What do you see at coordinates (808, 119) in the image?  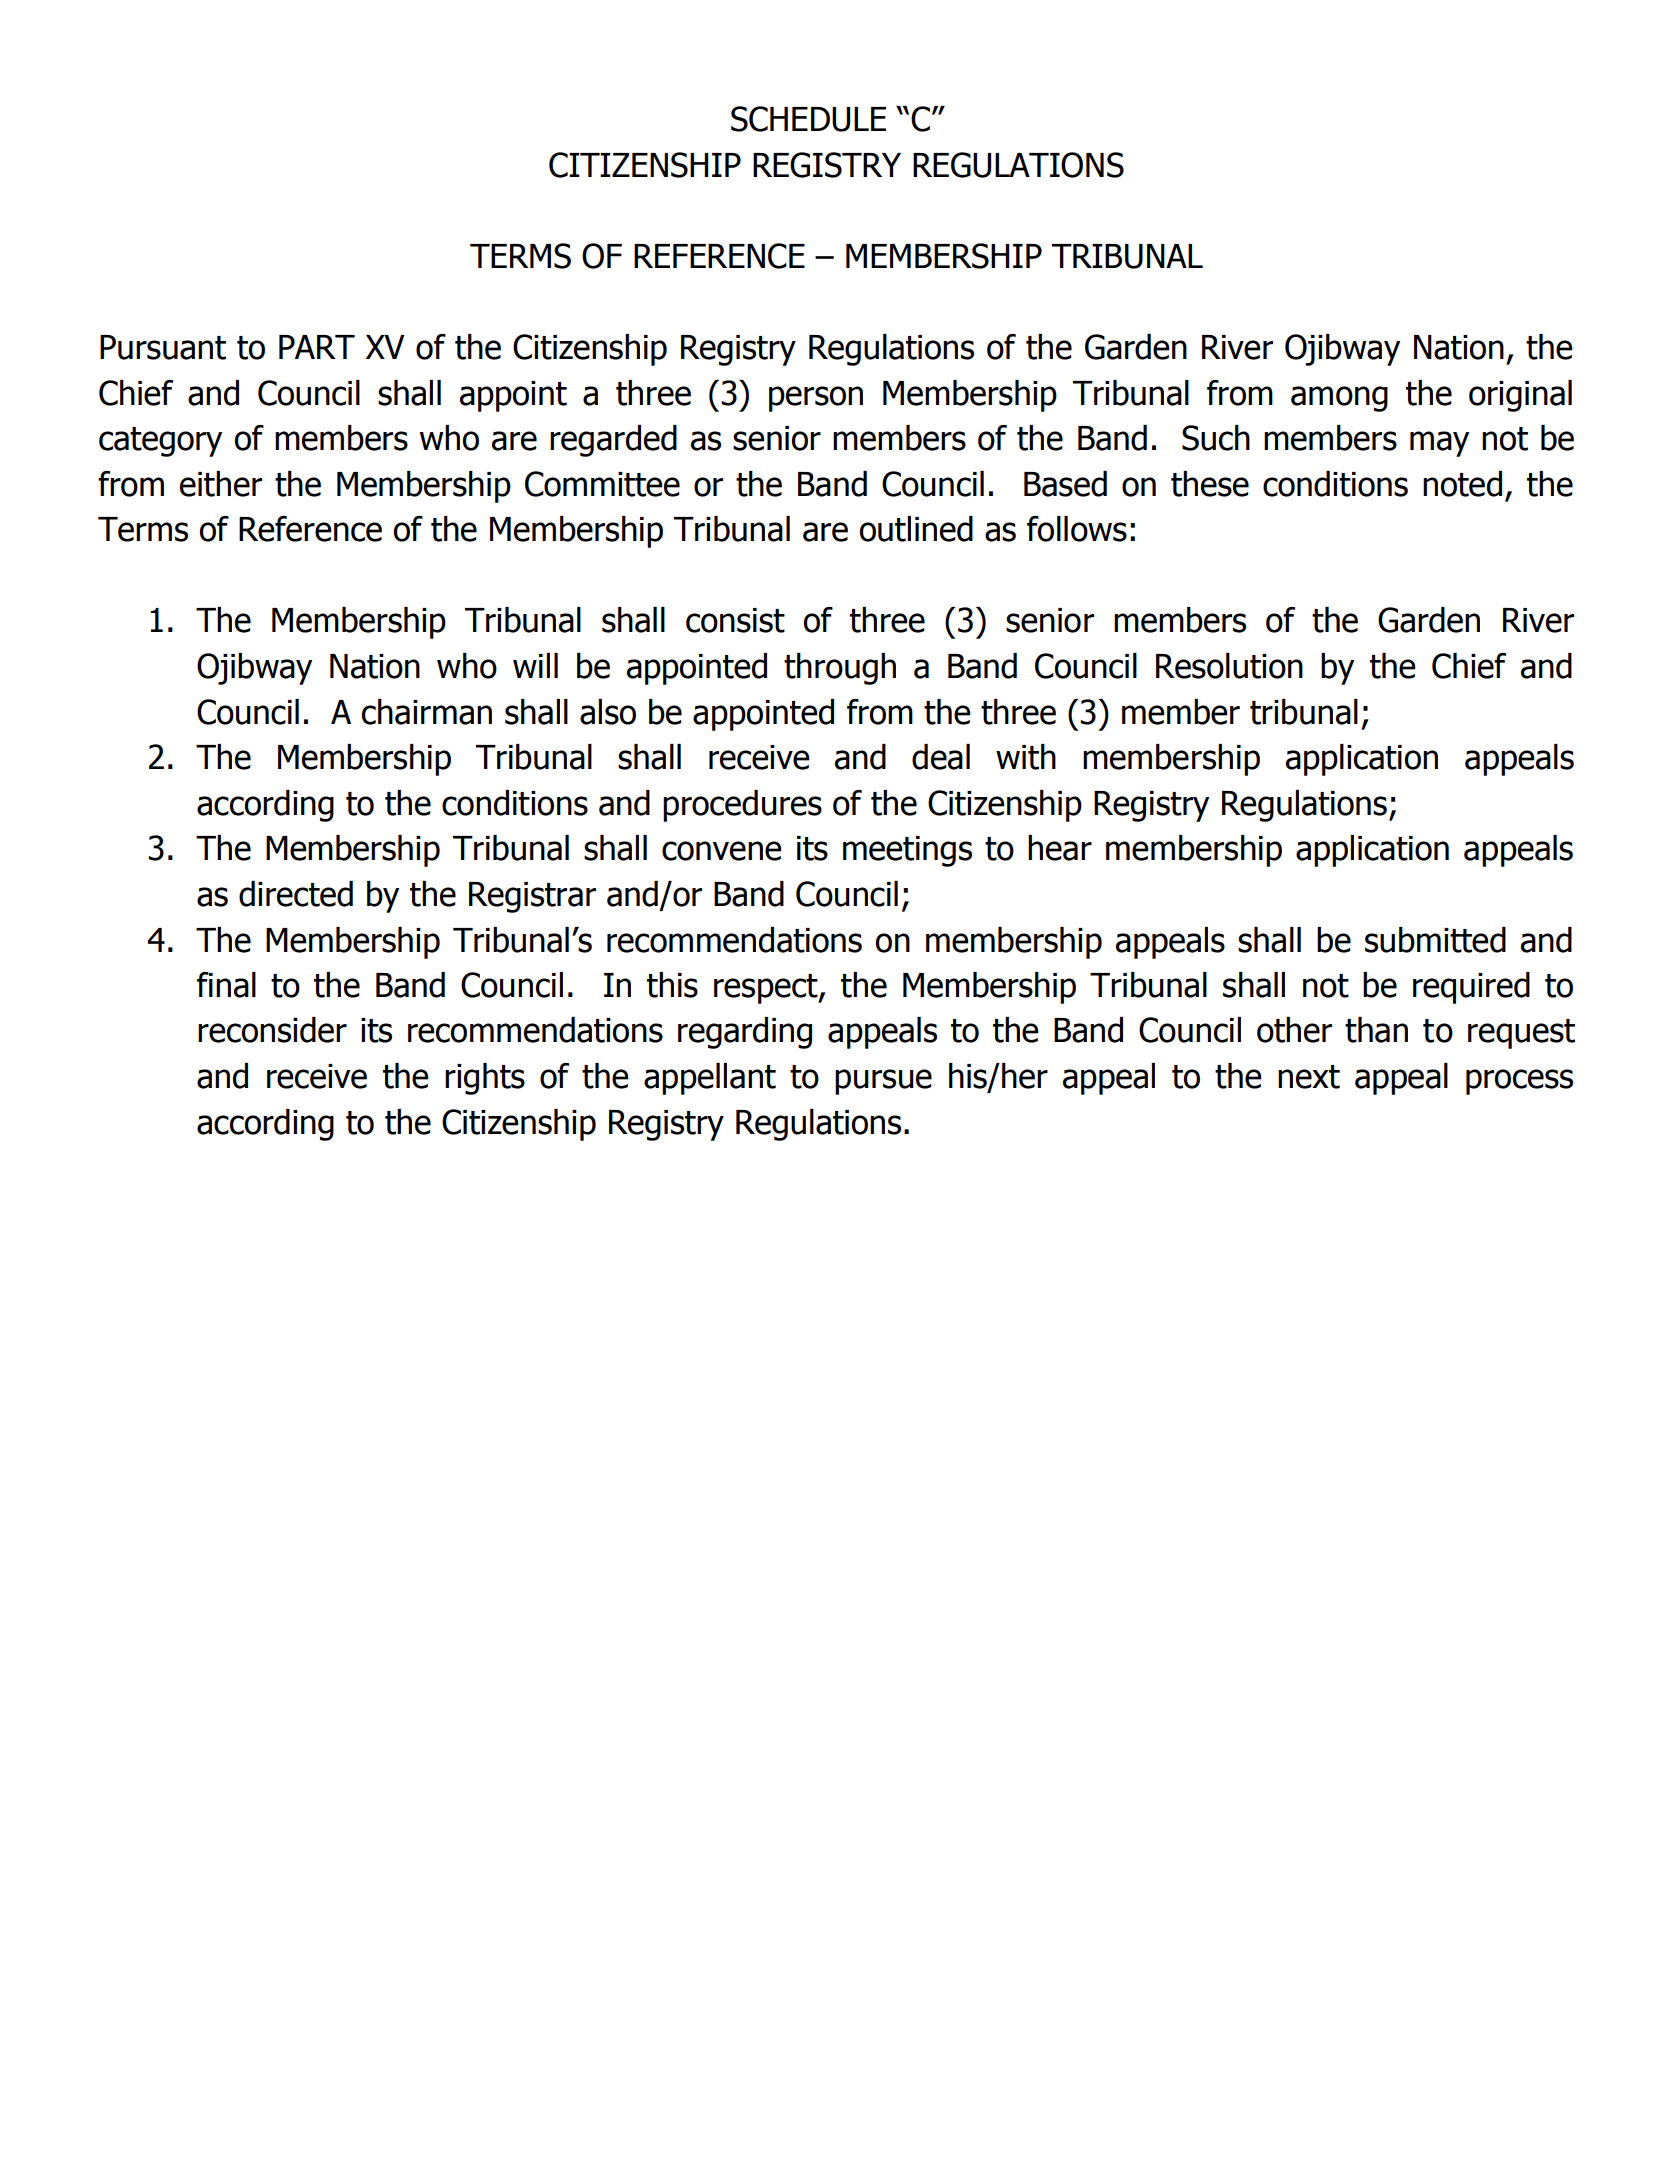 I see `SCHEDULE` at bounding box center [808, 119].
